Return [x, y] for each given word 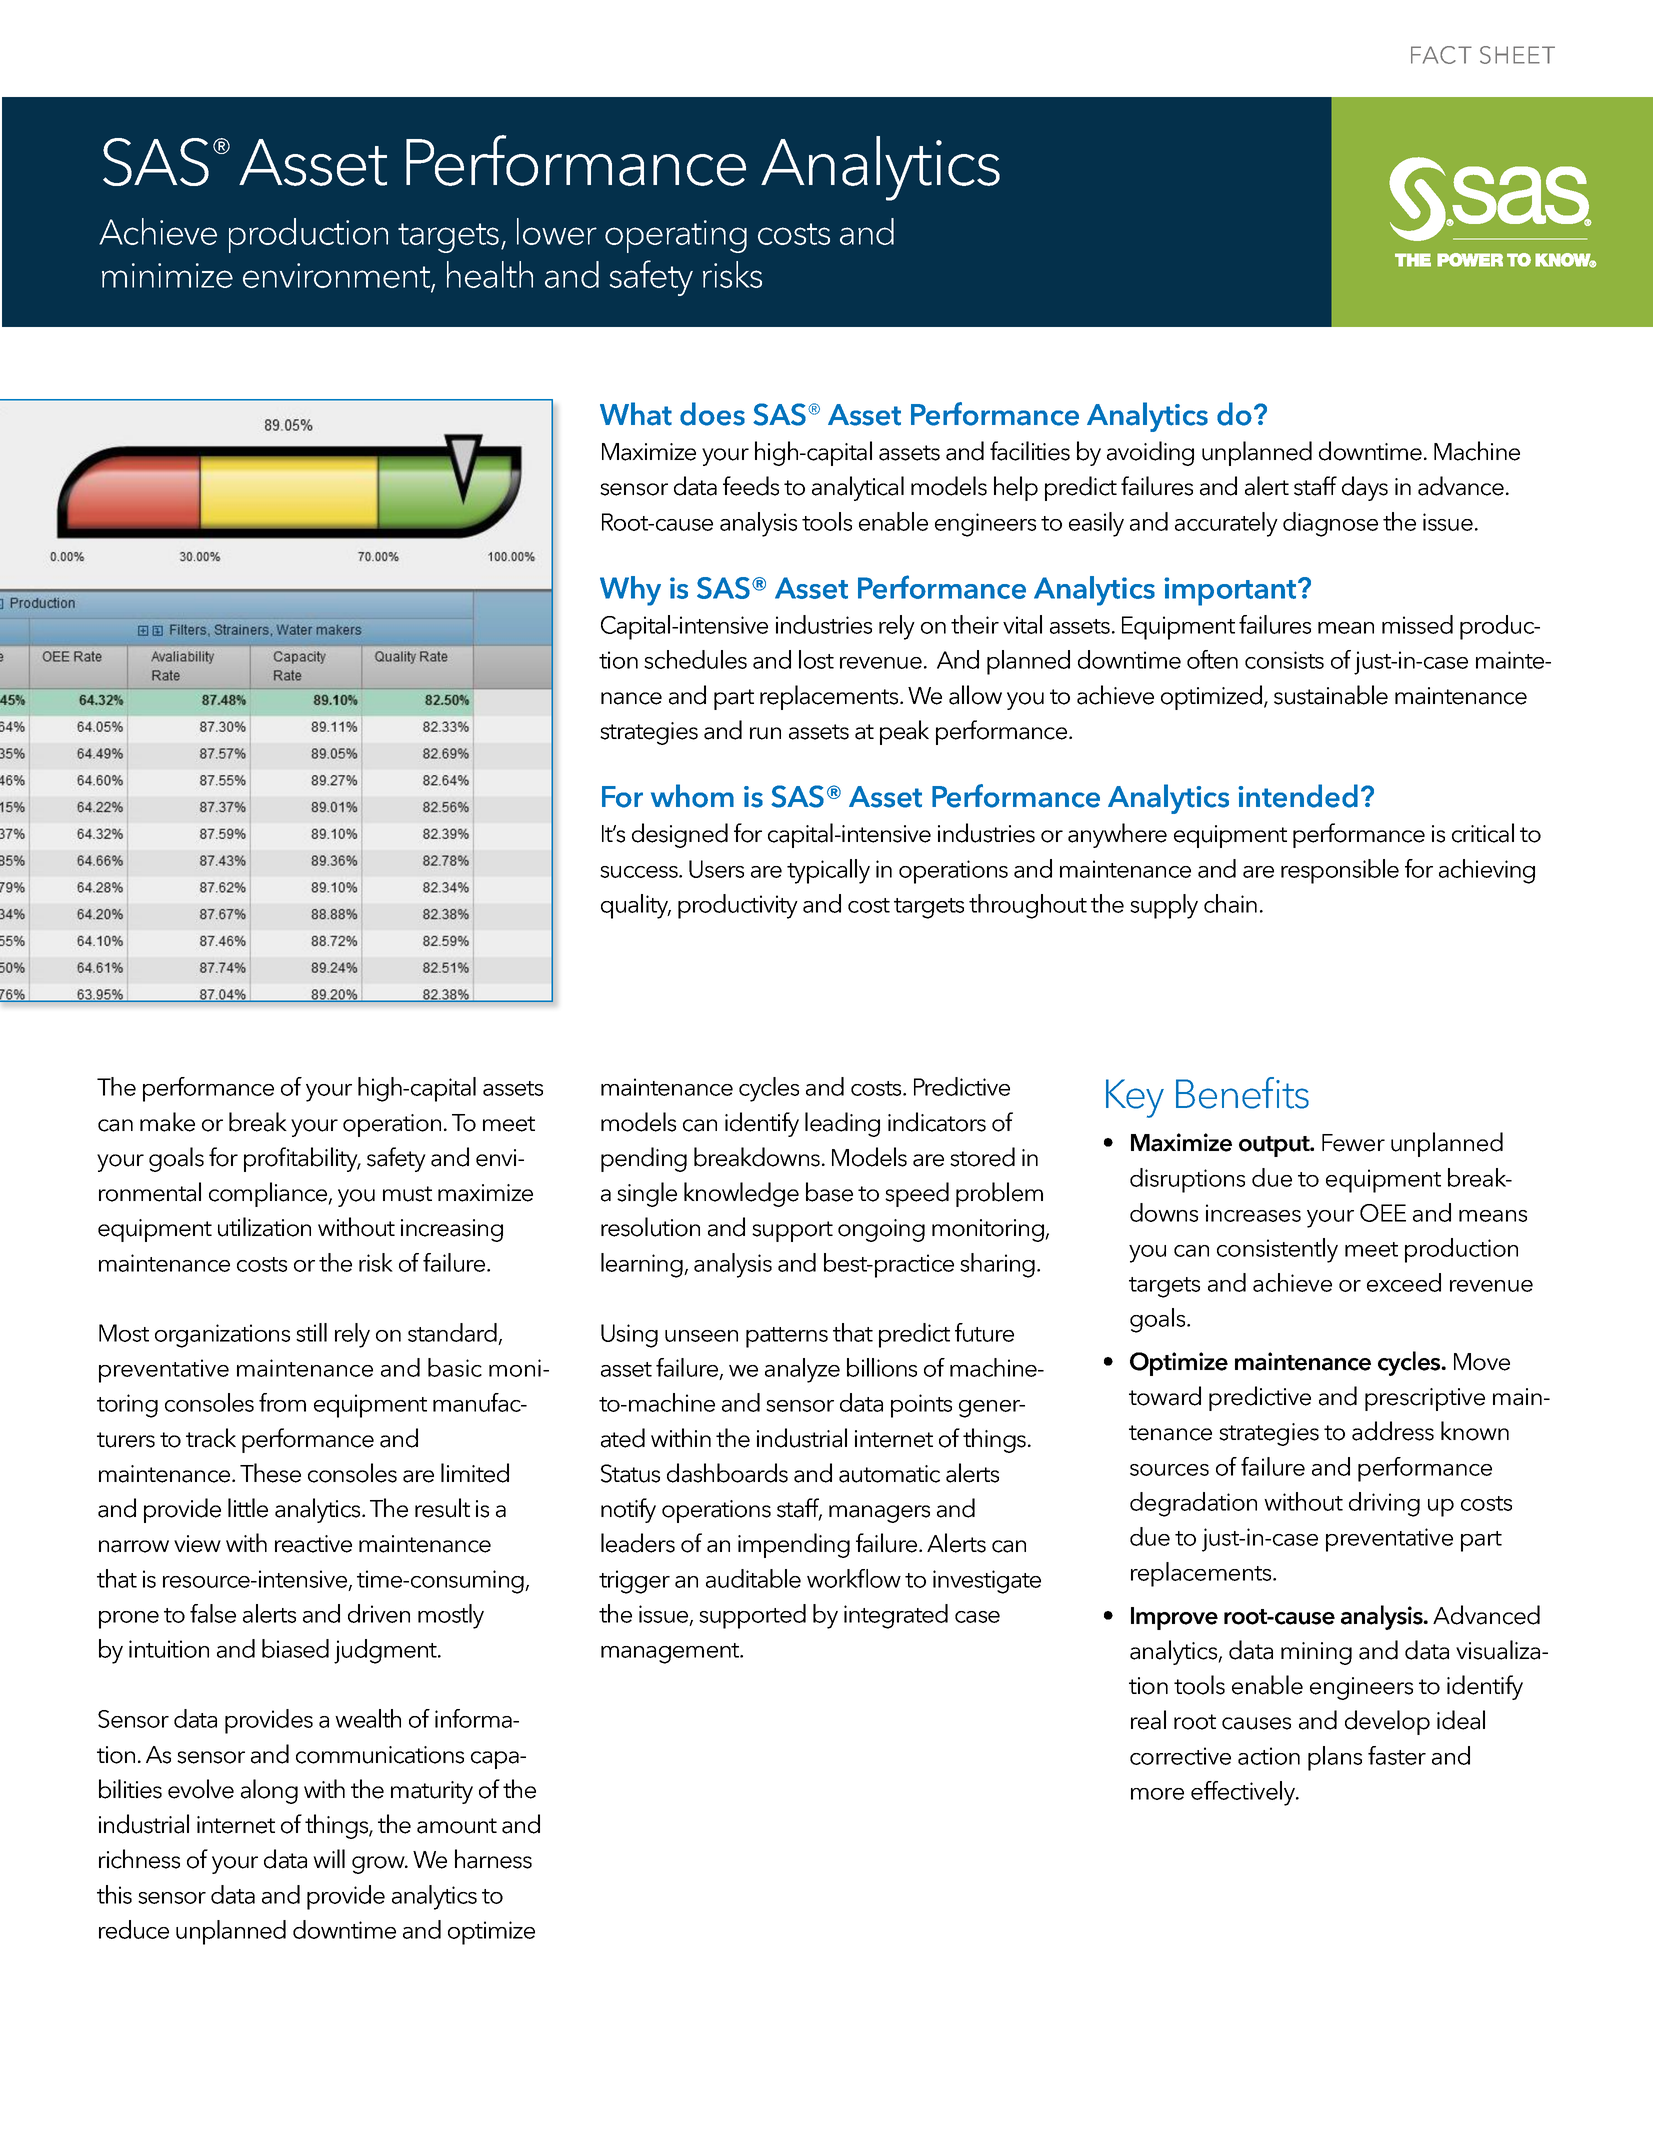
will [329, 1858]
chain [1230, 903]
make [167, 1122]
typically [828, 871]
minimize [167, 275]
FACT [1441, 55]
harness [493, 1859]
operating [676, 236]
